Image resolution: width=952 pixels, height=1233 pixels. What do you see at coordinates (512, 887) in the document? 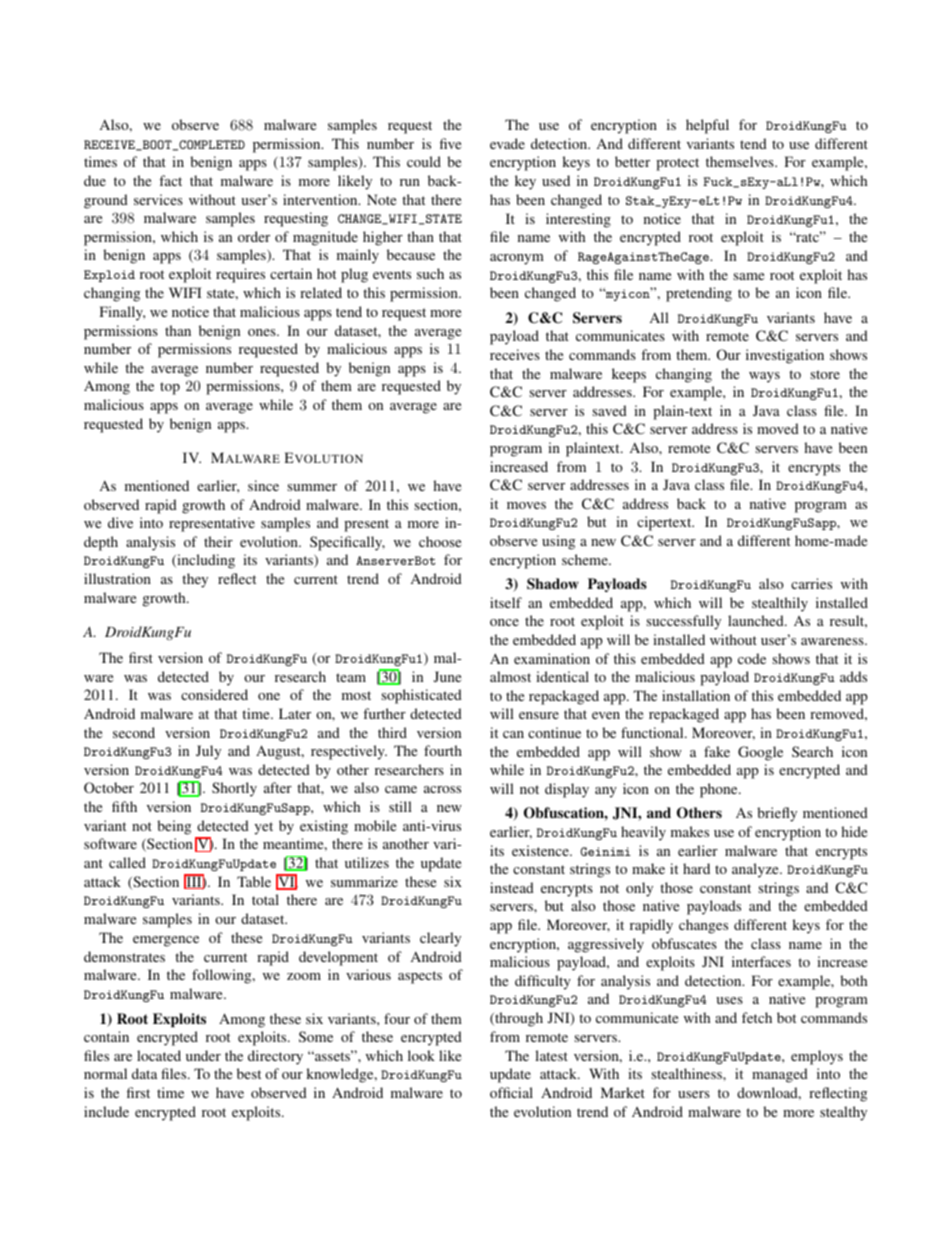
I see `instead` at bounding box center [512, 887].
